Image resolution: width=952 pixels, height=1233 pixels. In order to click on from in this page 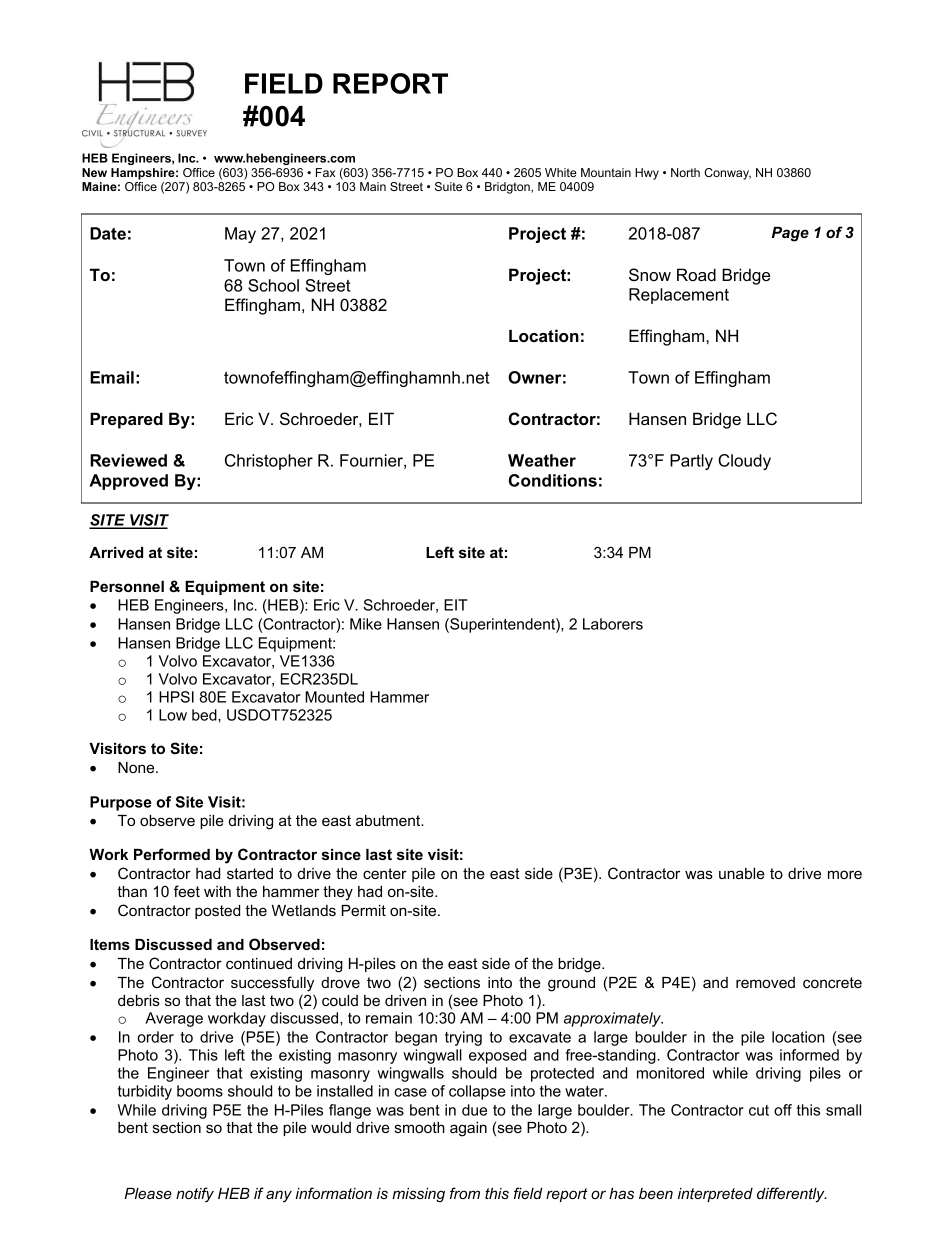, I will do `click(465, 1193)`.
